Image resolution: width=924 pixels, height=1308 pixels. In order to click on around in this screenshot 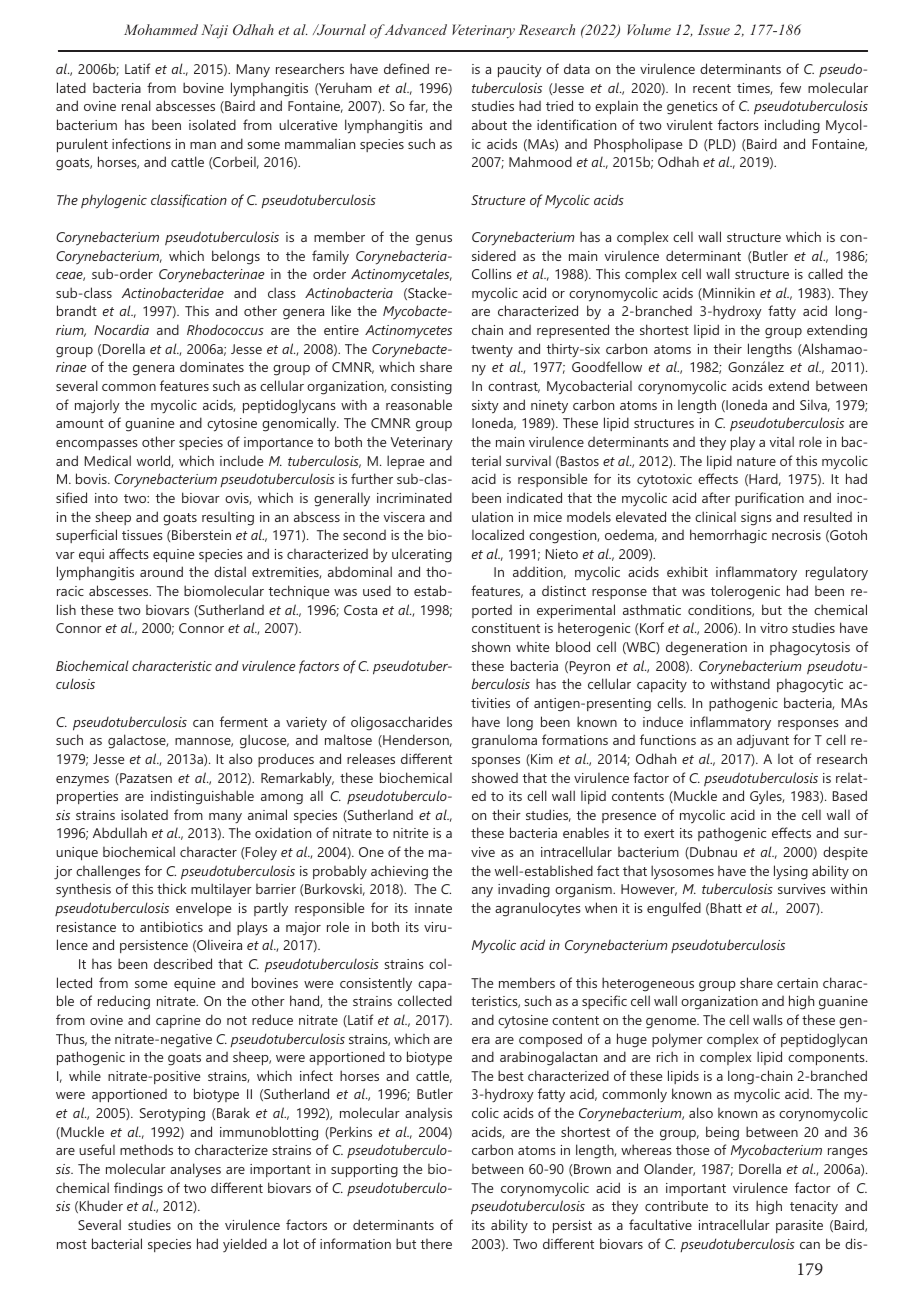, I will do `click(161, 571)`.
